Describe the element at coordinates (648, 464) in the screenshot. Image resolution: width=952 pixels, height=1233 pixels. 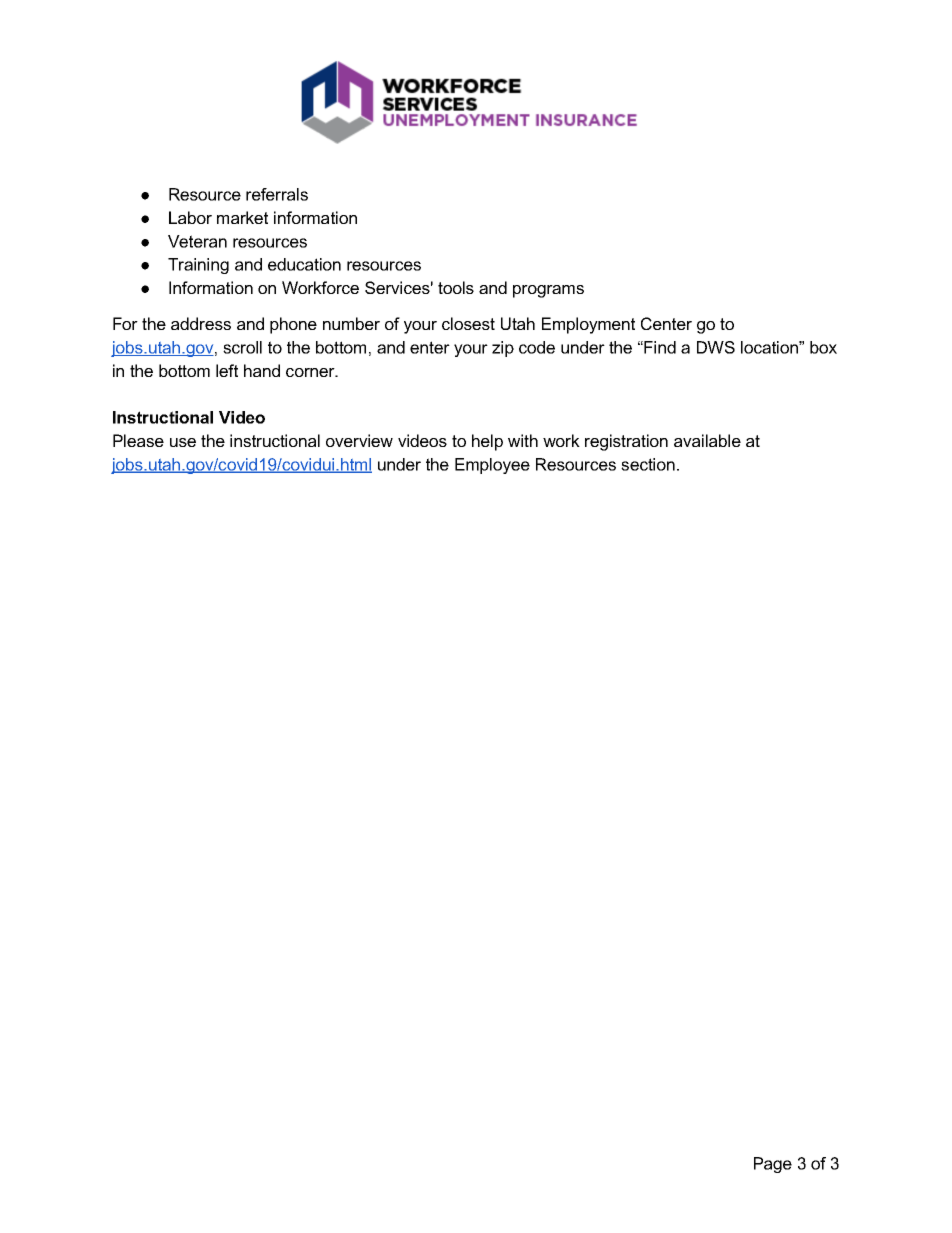
I see `section` at that location.
